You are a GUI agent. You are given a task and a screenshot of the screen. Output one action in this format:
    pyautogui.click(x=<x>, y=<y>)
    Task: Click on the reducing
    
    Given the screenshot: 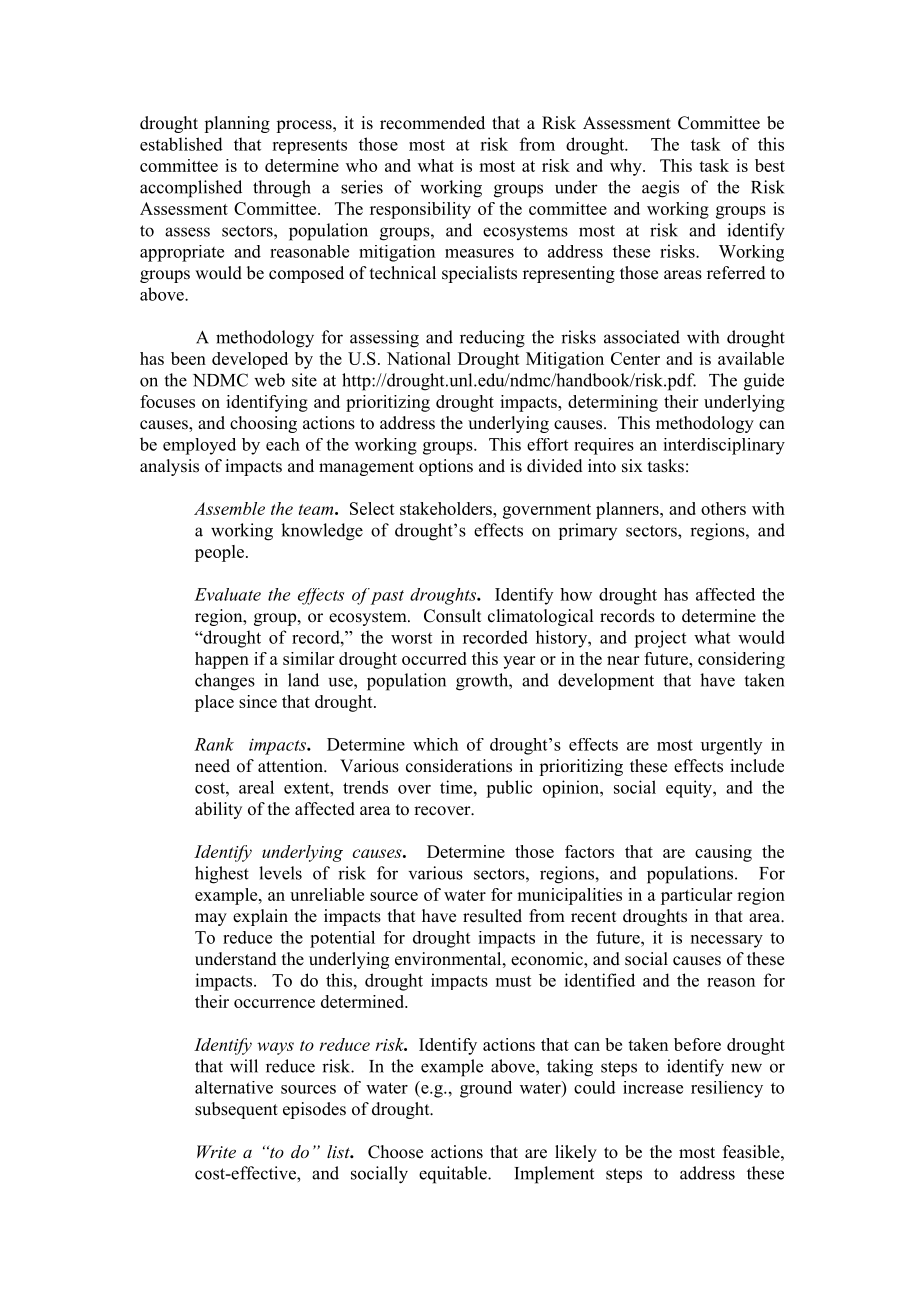 What is the action you would take?
    pyautogui.click(x=492, y=339)
